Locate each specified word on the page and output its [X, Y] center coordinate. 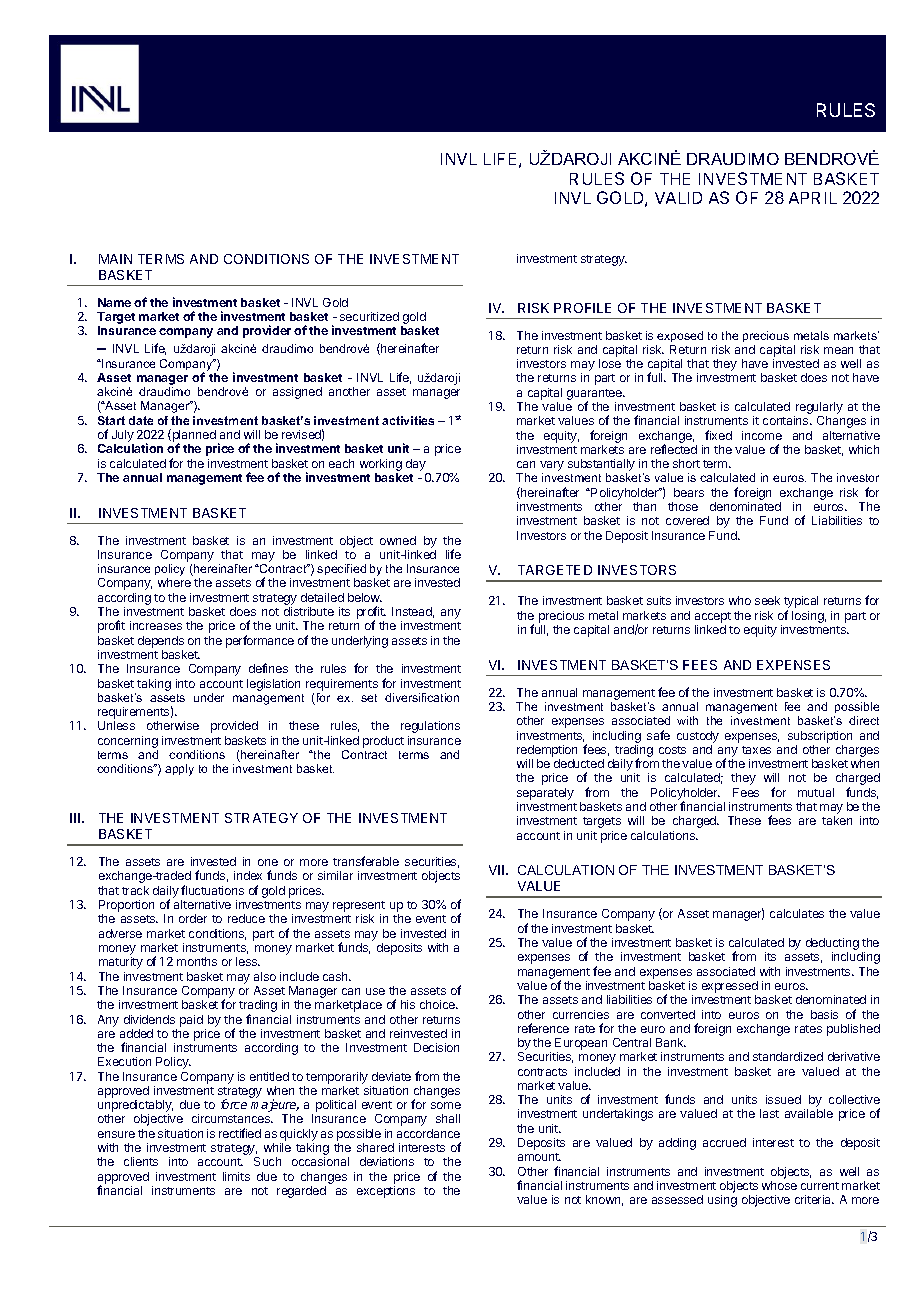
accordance [428, 1133]
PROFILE [582, 308]
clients [141, 1161]
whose [779, 1185]
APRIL [813, 198]
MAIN [115, 259]
